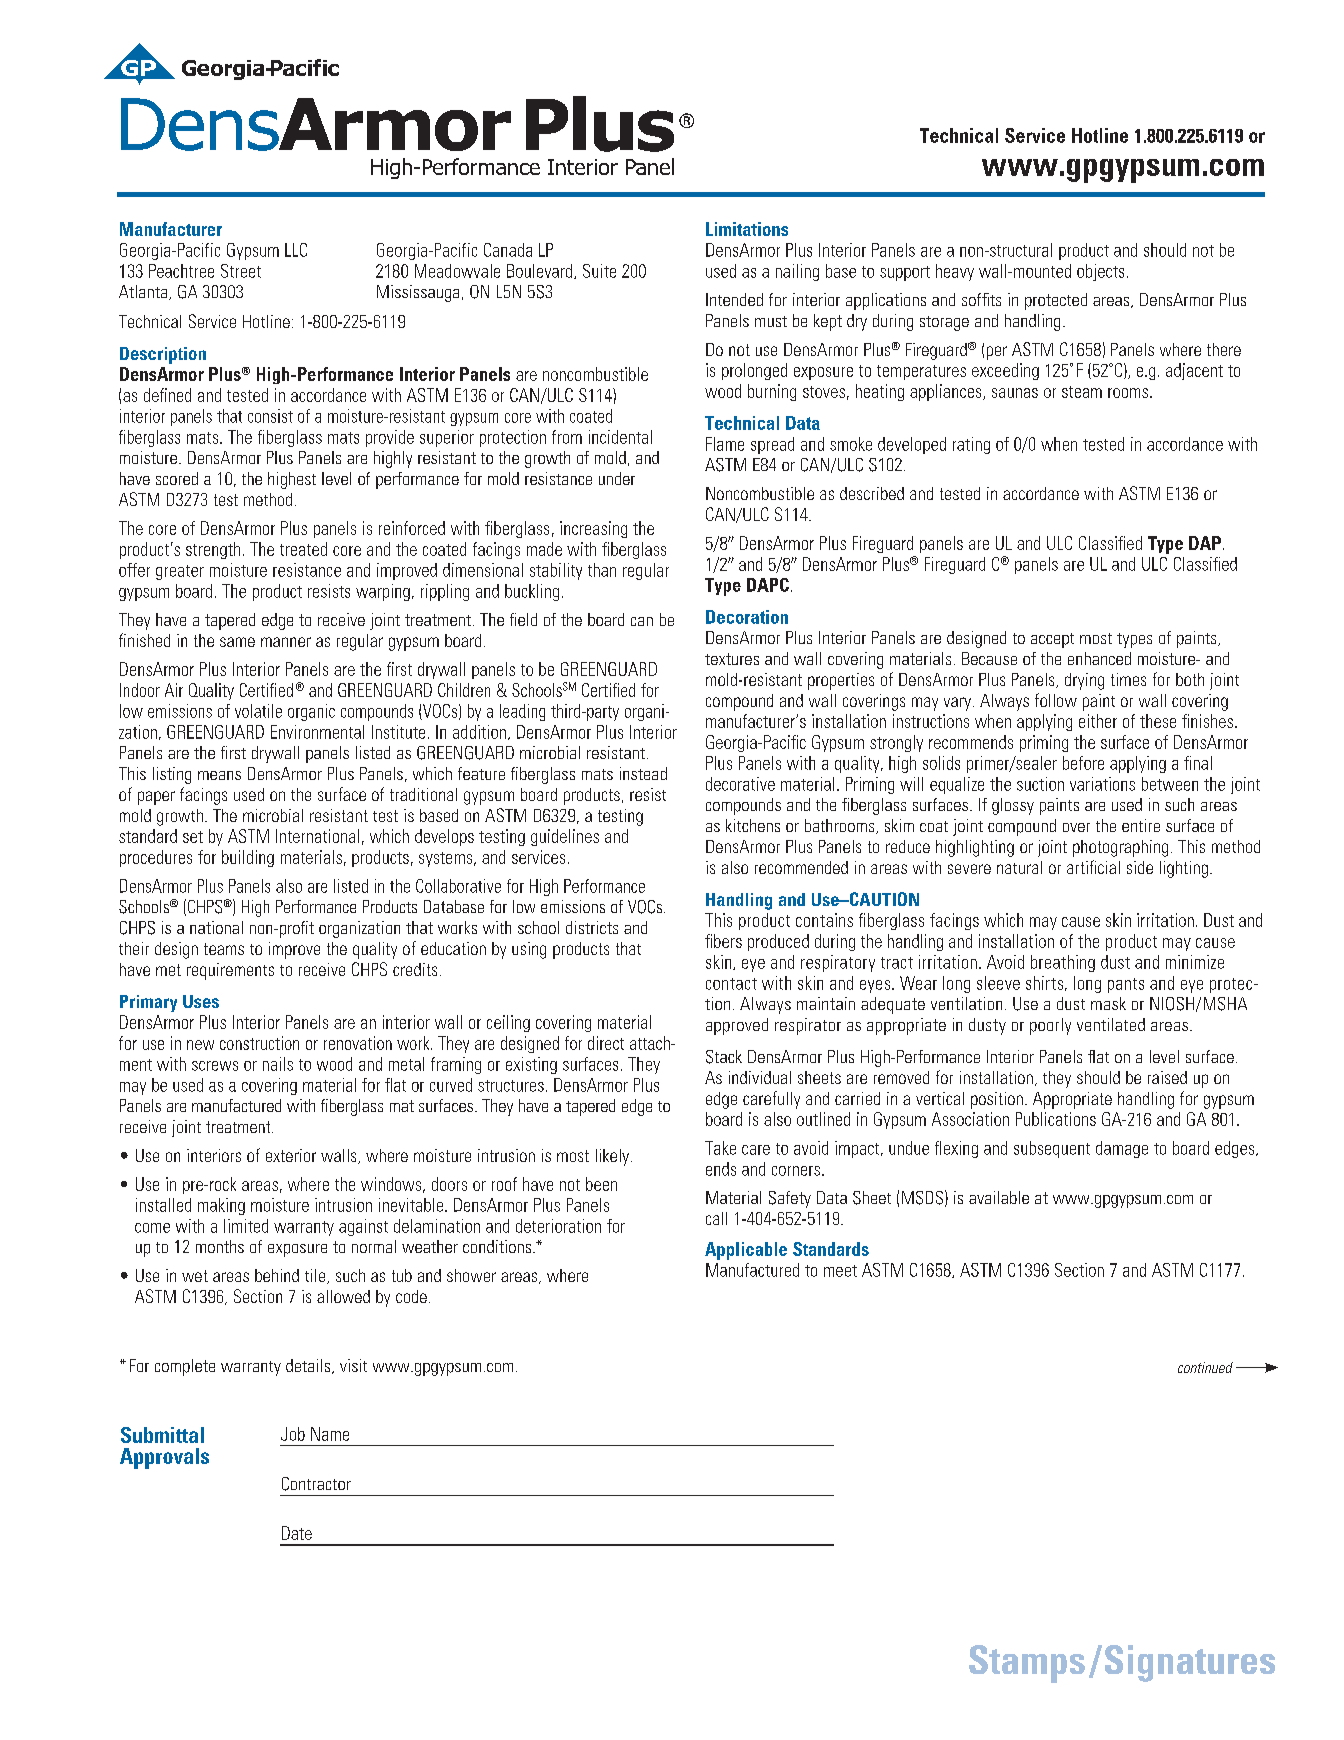  Describe the element at coordinates (241, 271) in the screenshot. I see `Street` at that location.
